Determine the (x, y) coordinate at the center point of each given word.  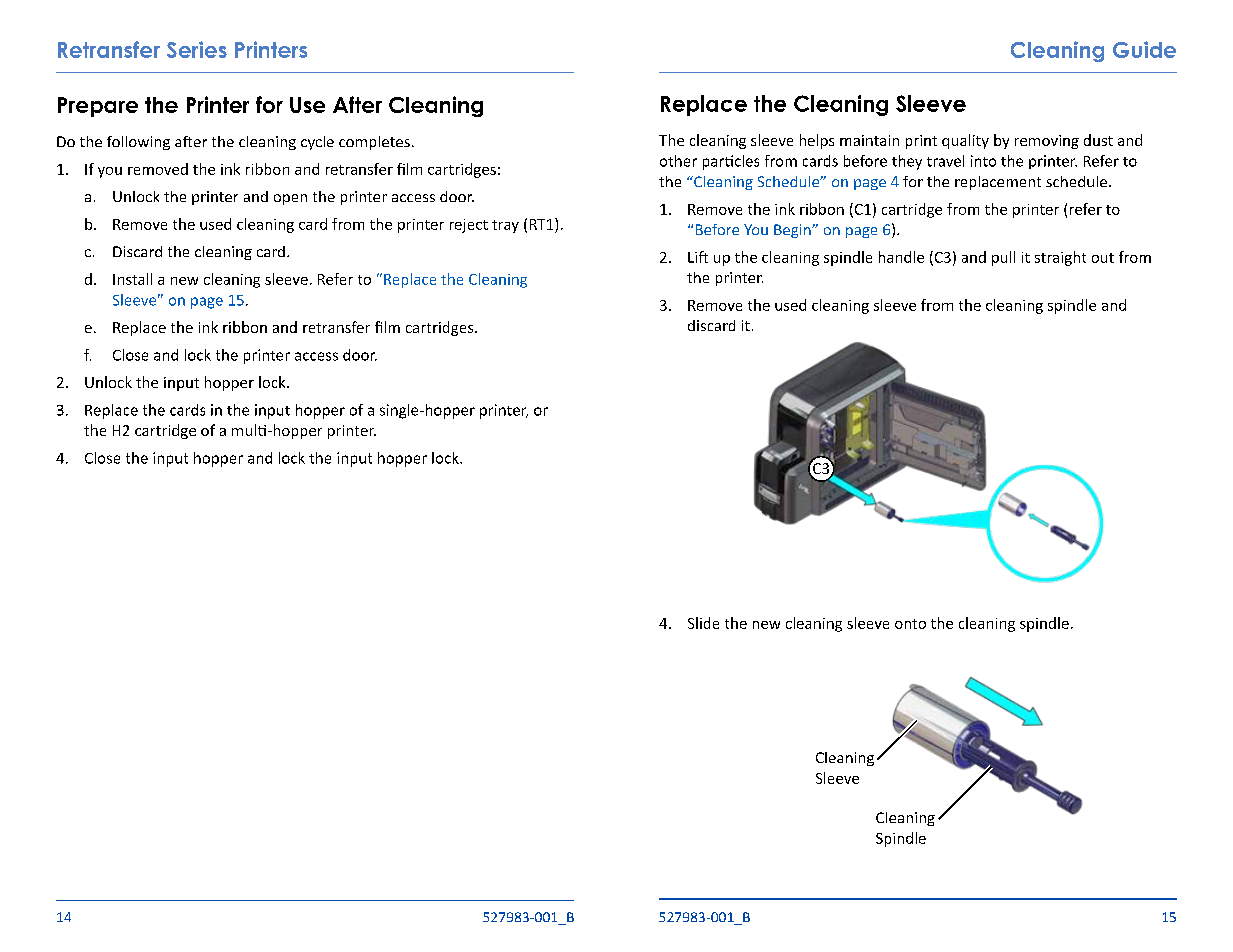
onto (910, 624)
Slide (703, 623)
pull (1003, 258)
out (1103, 258)
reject (469, 226)
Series (197, 49)
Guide (1144, 49)
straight (1060, 258)
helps (817, 141)
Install (132, 279)
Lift (698, 257)
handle (901, 257)
